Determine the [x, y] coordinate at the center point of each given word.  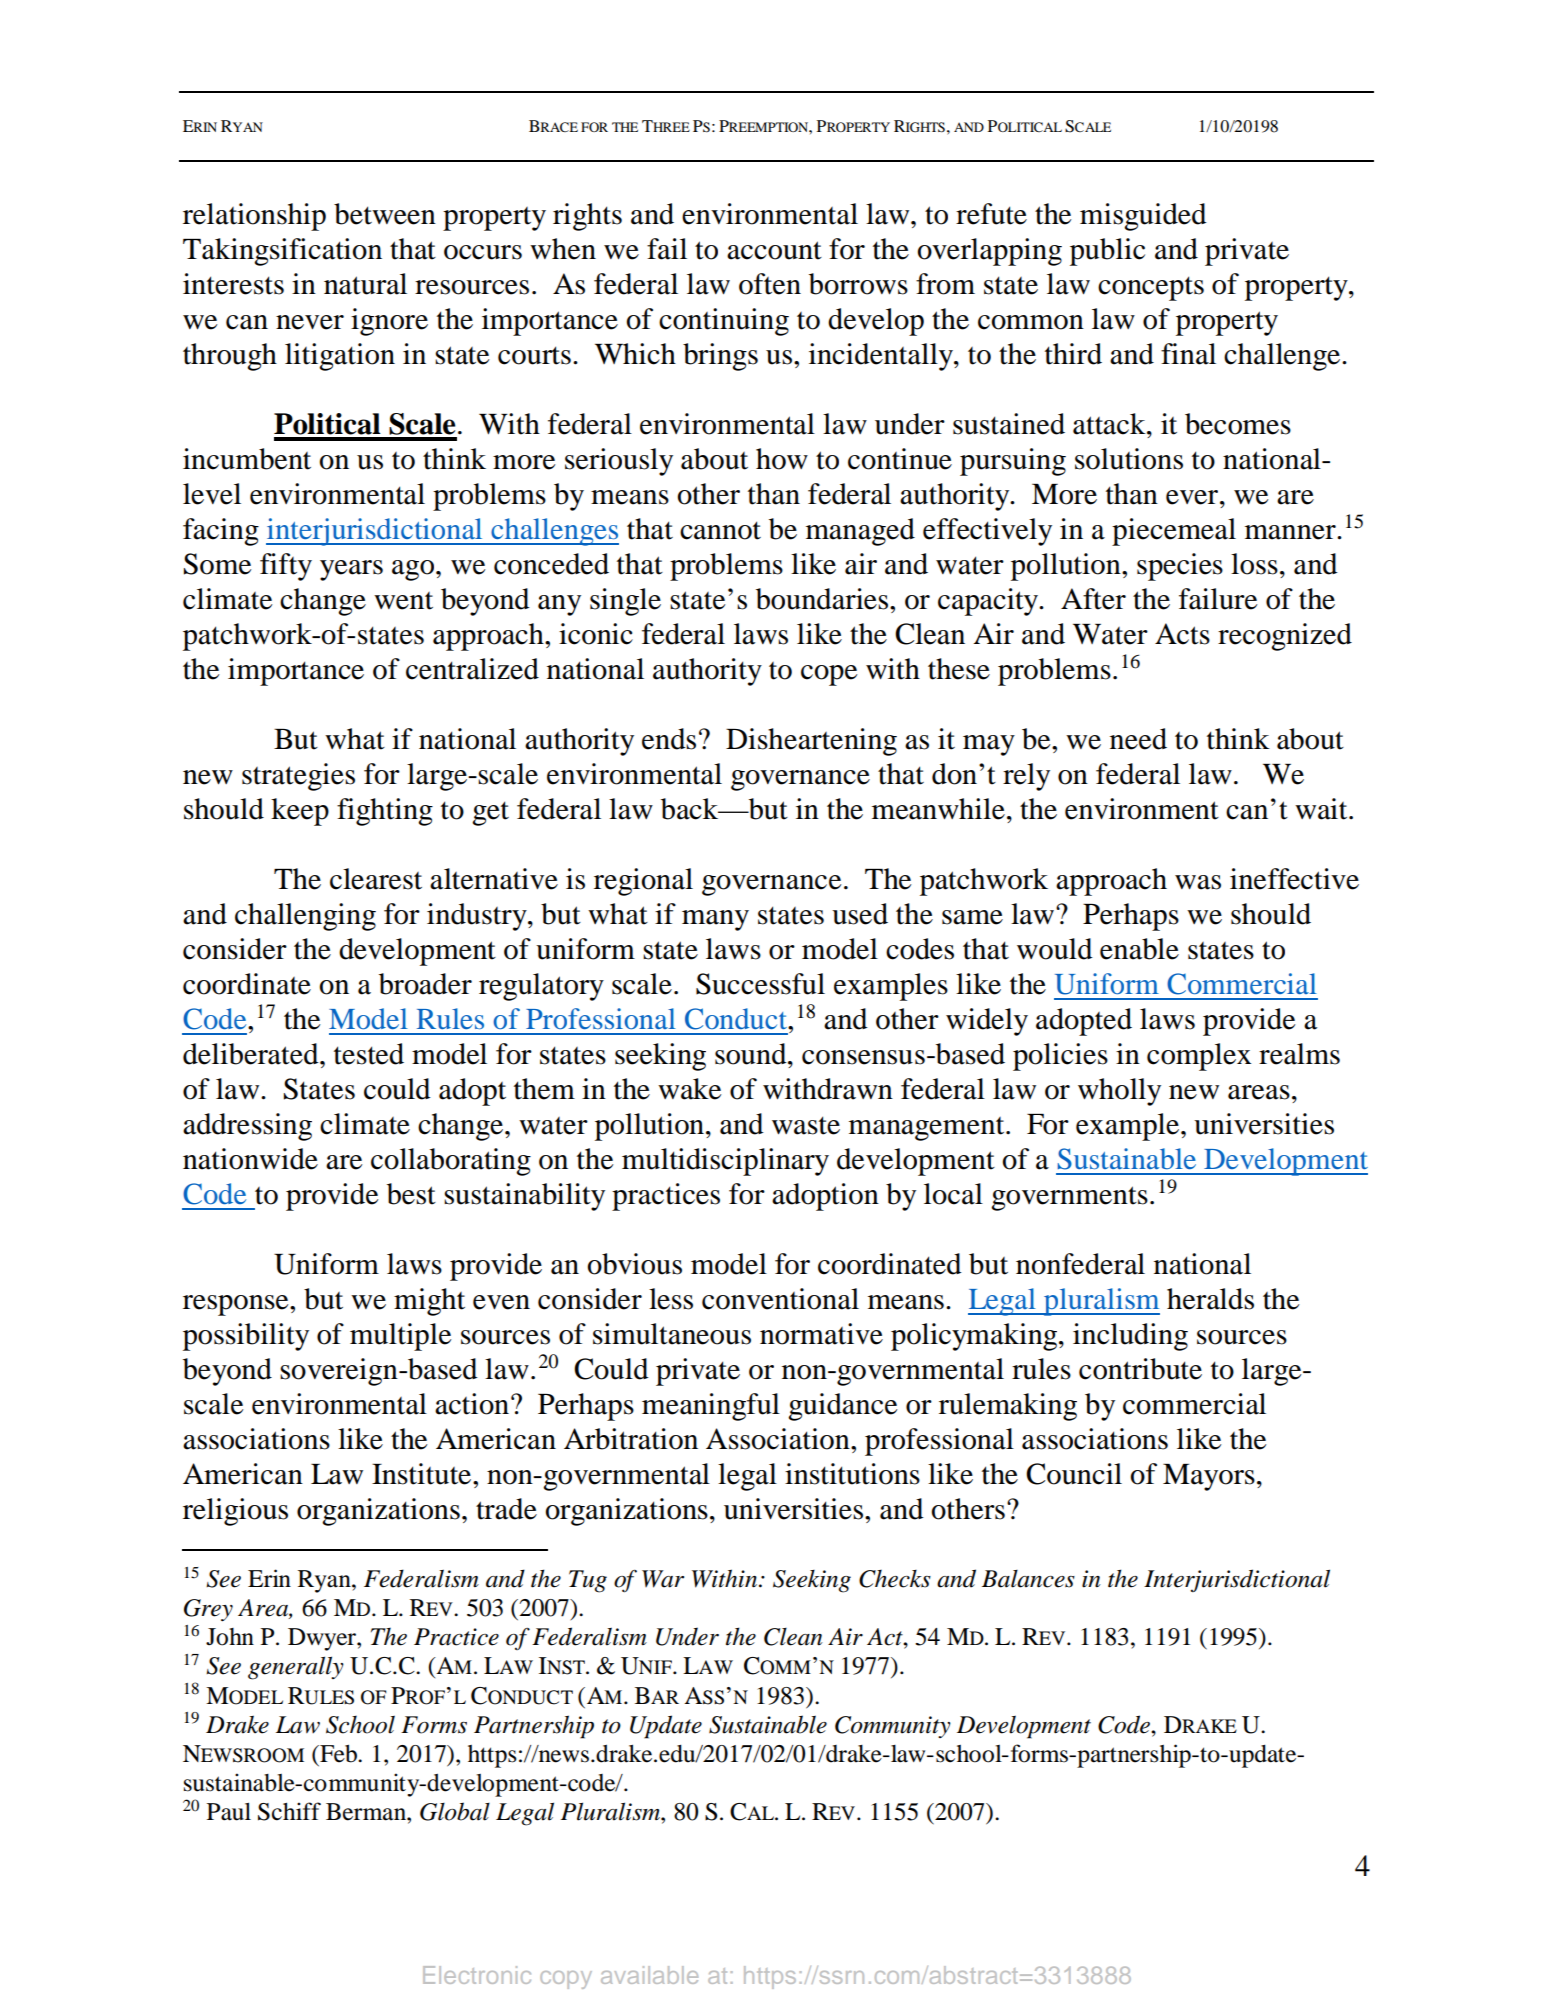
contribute [1140, 1369]
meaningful [711, 1407]
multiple [400, 1337]
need [1138, 739]
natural [365, 284]
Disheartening [811, 742]
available [649, 1975]
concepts [1151, 288]
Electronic [477, 1975]
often [770, 284]
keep [300, 812]
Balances [1028, 1579]
